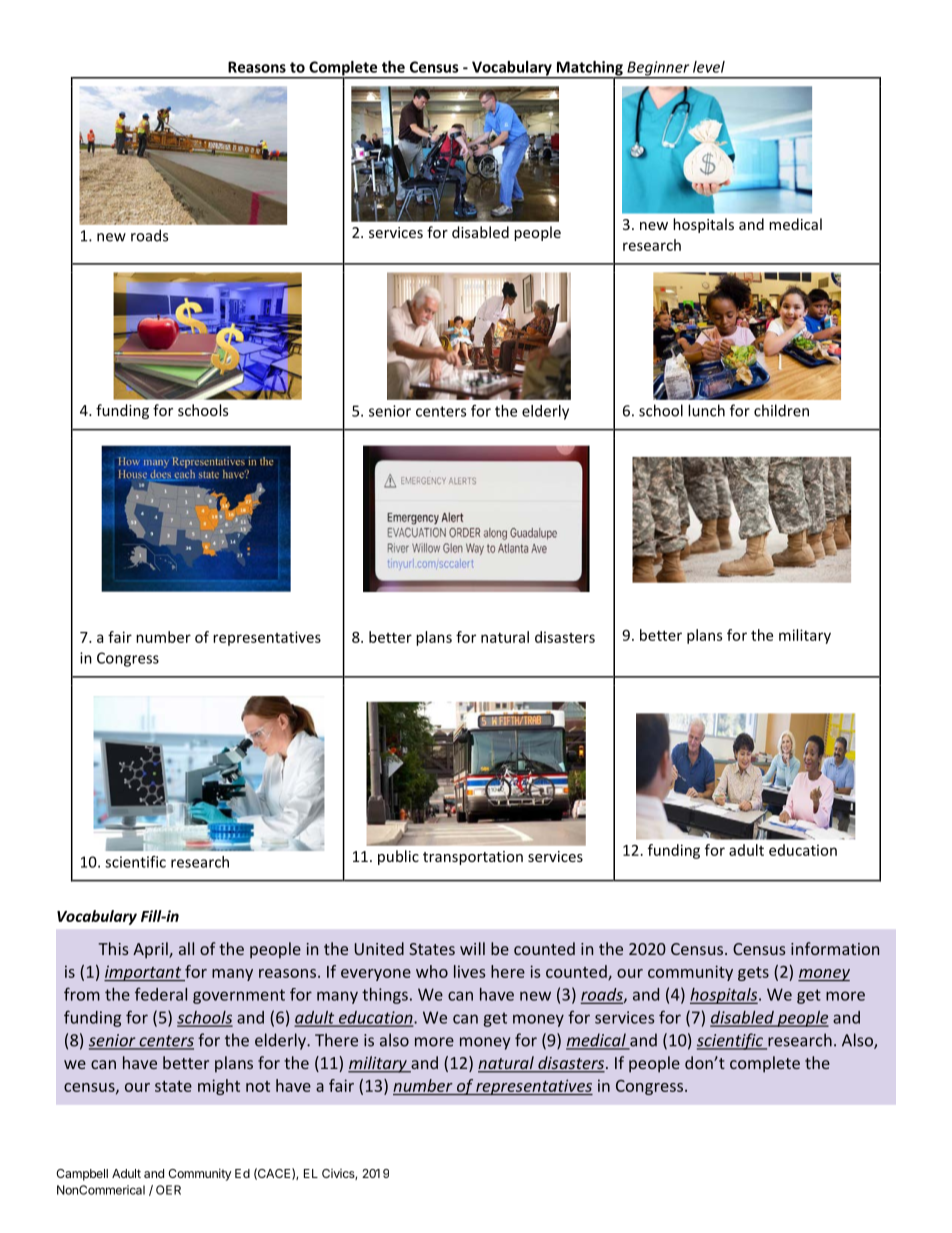  Describe the element at coordinates (472, 948) in the page. I see `will` at that location.
